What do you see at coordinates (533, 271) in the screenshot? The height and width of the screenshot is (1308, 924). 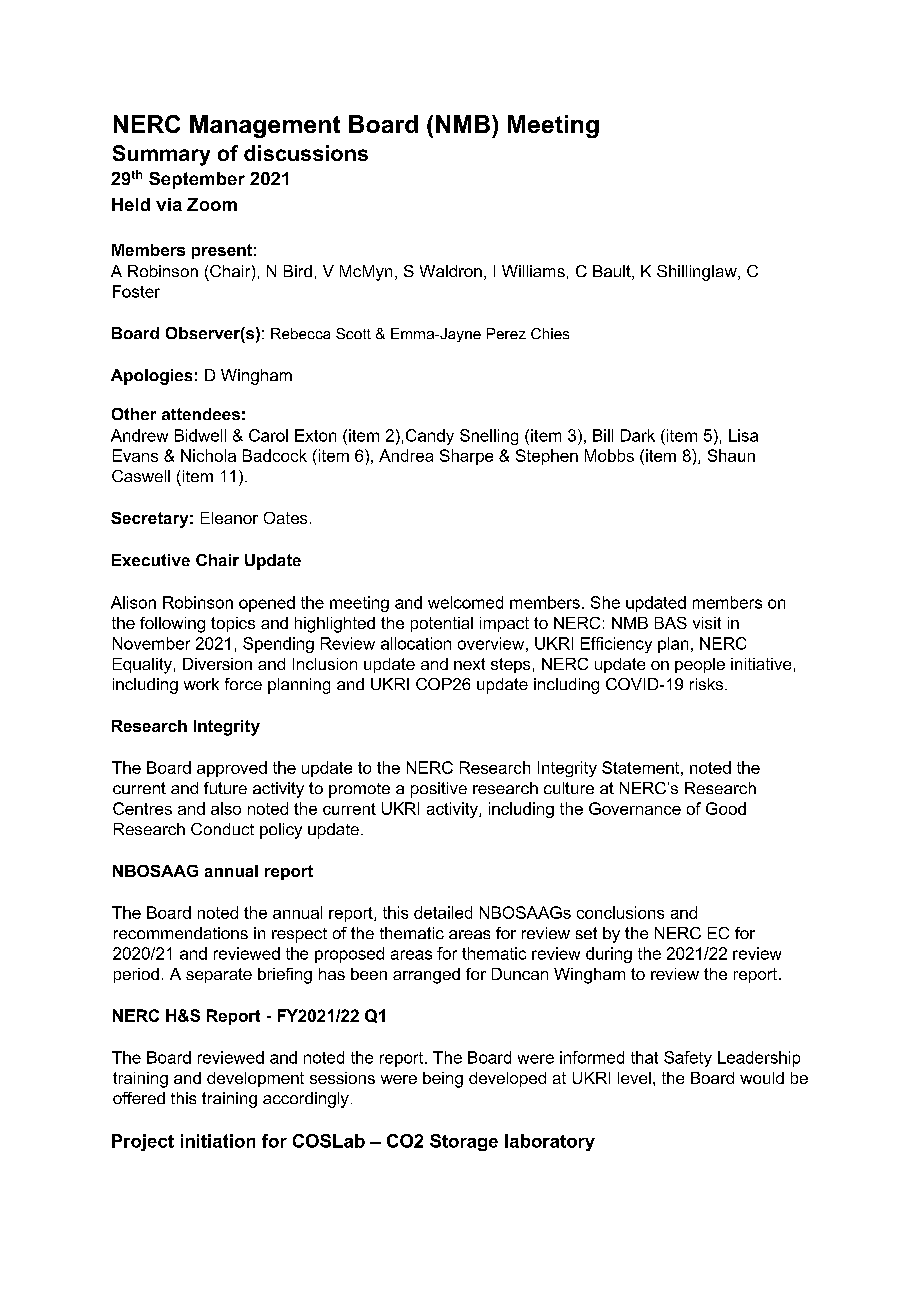 I see `Williams` at bounding box center [533, 271].
